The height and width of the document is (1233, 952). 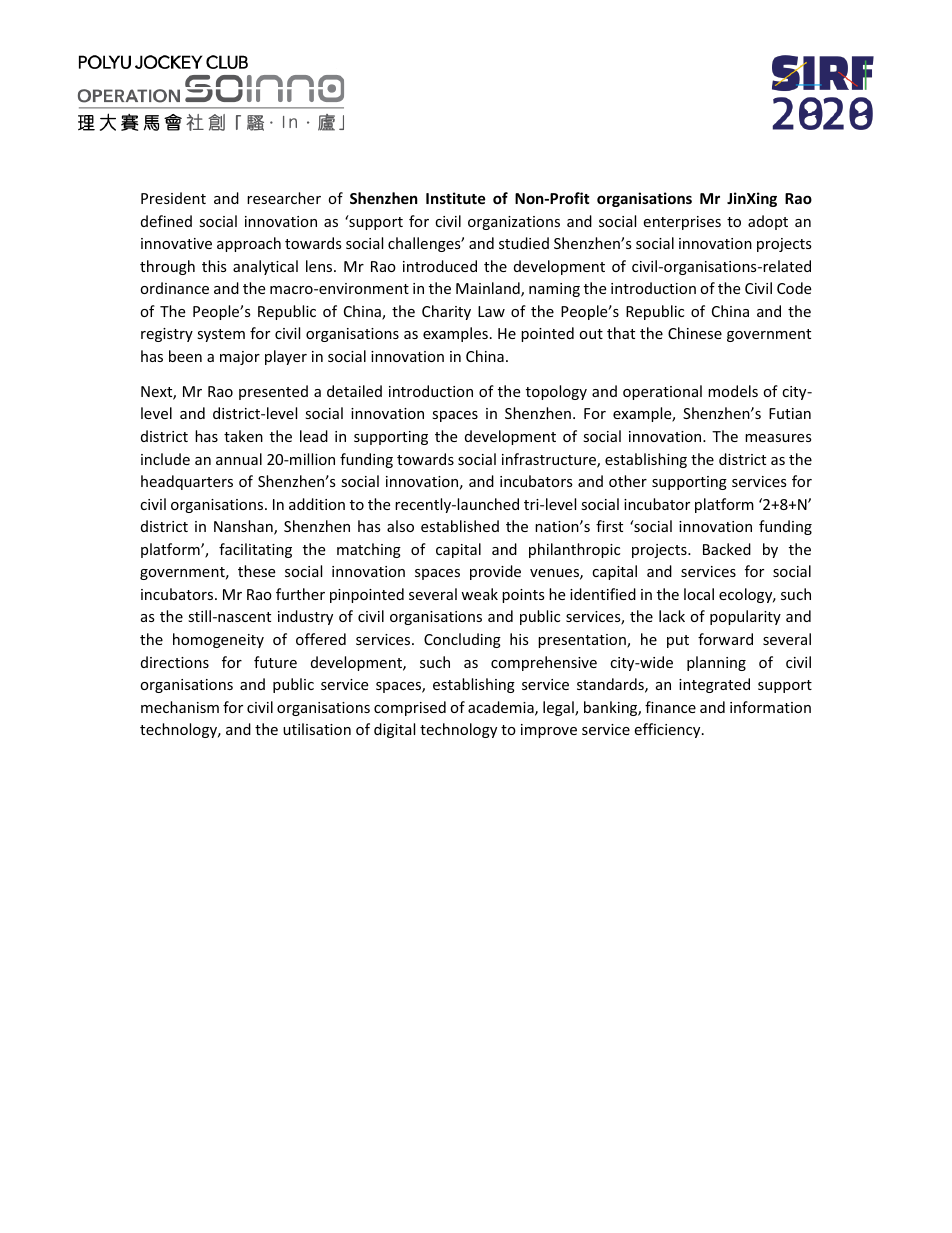 I want to click on measures, so click(x=778, y=438).
